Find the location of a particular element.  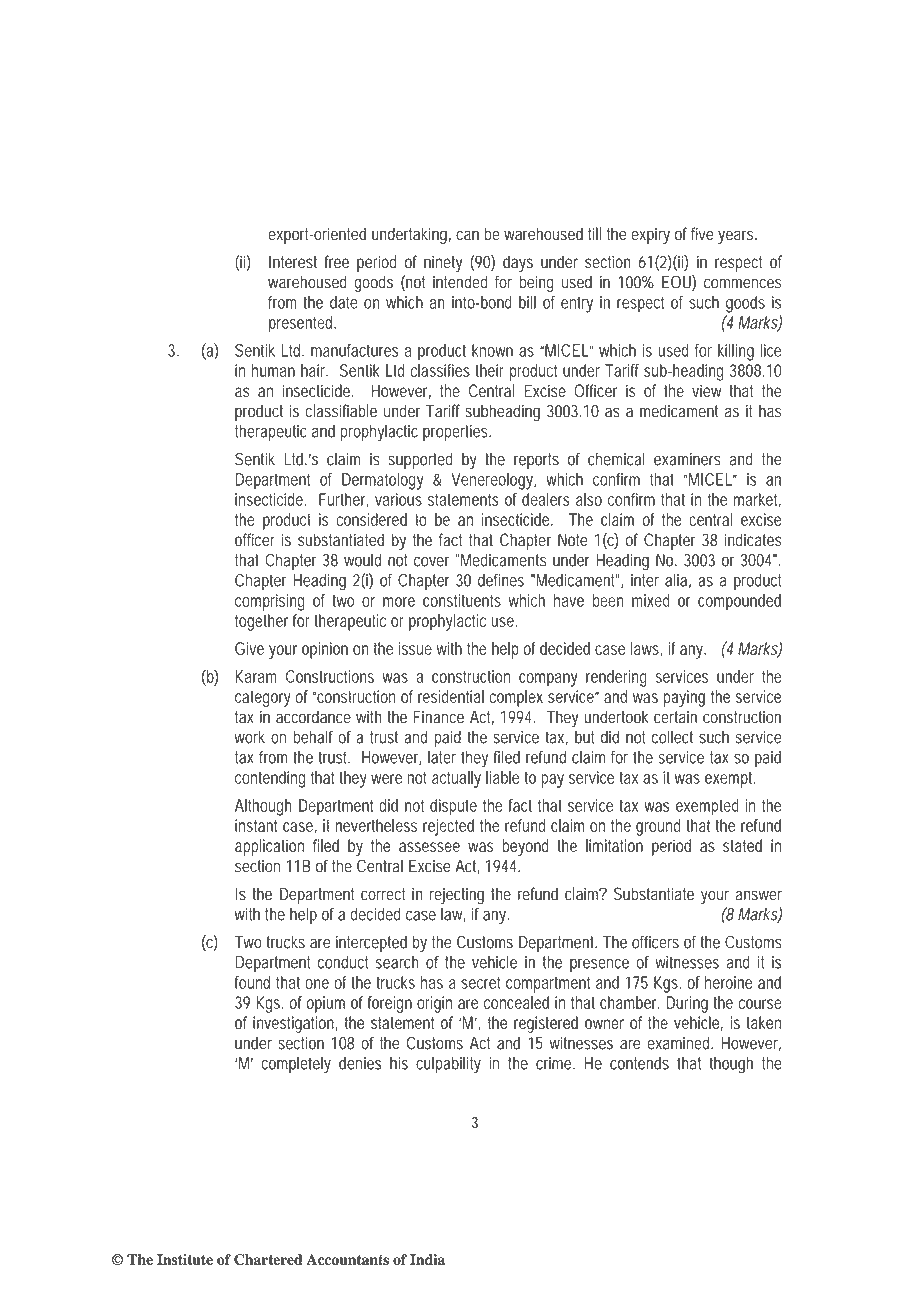

intended is located at coordinates (460, 282).
